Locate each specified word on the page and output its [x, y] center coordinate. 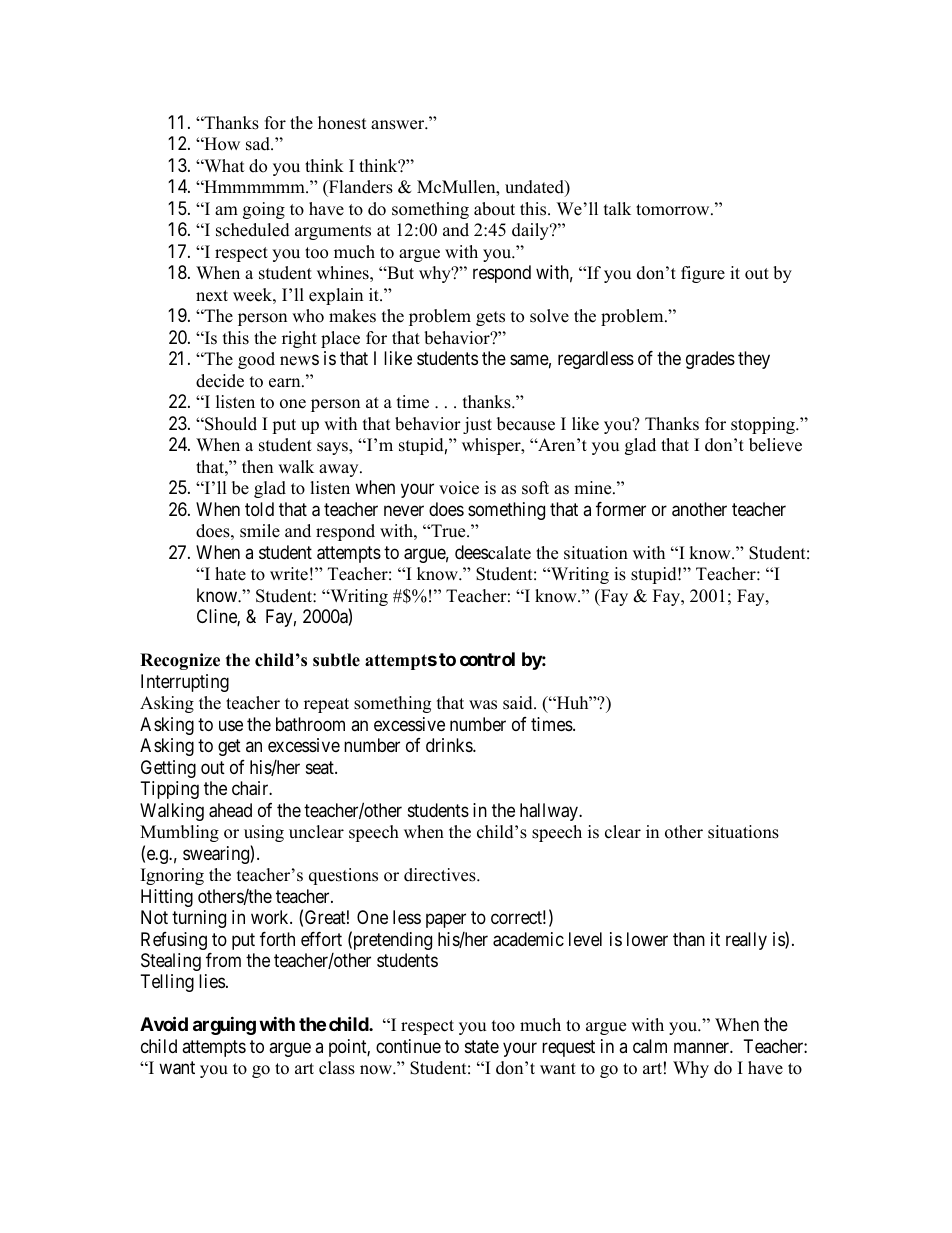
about [494, 209]
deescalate [493, 552]
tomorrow [674, 210]
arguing [224, 1026]
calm [650, 1046]
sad [259, 144]
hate [230, 574]
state [482, 1046]
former [621, 509]
